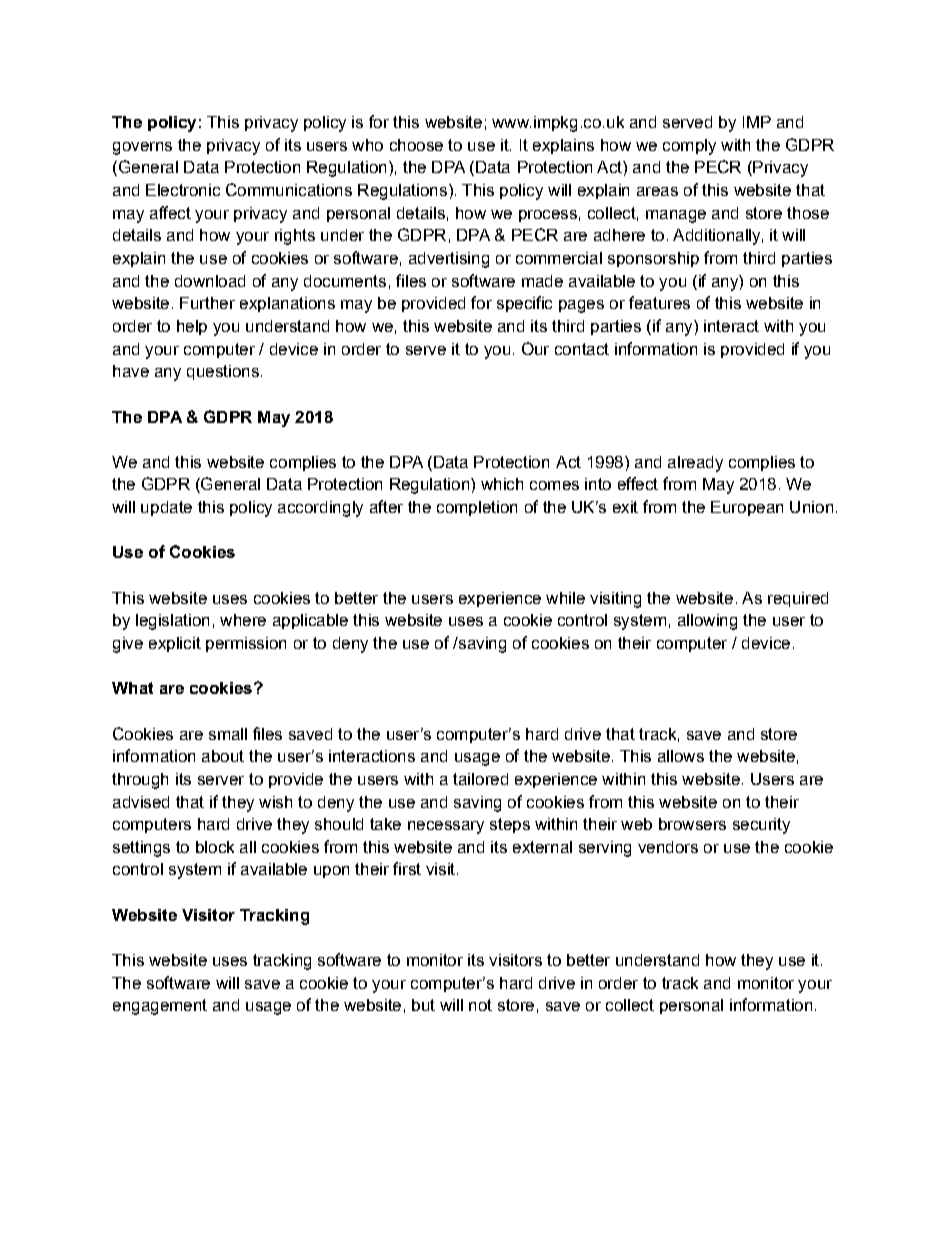  What do you see at coordinates (695, 464) in the screenshot?
I see `already` at bounding box center [695, 464].
